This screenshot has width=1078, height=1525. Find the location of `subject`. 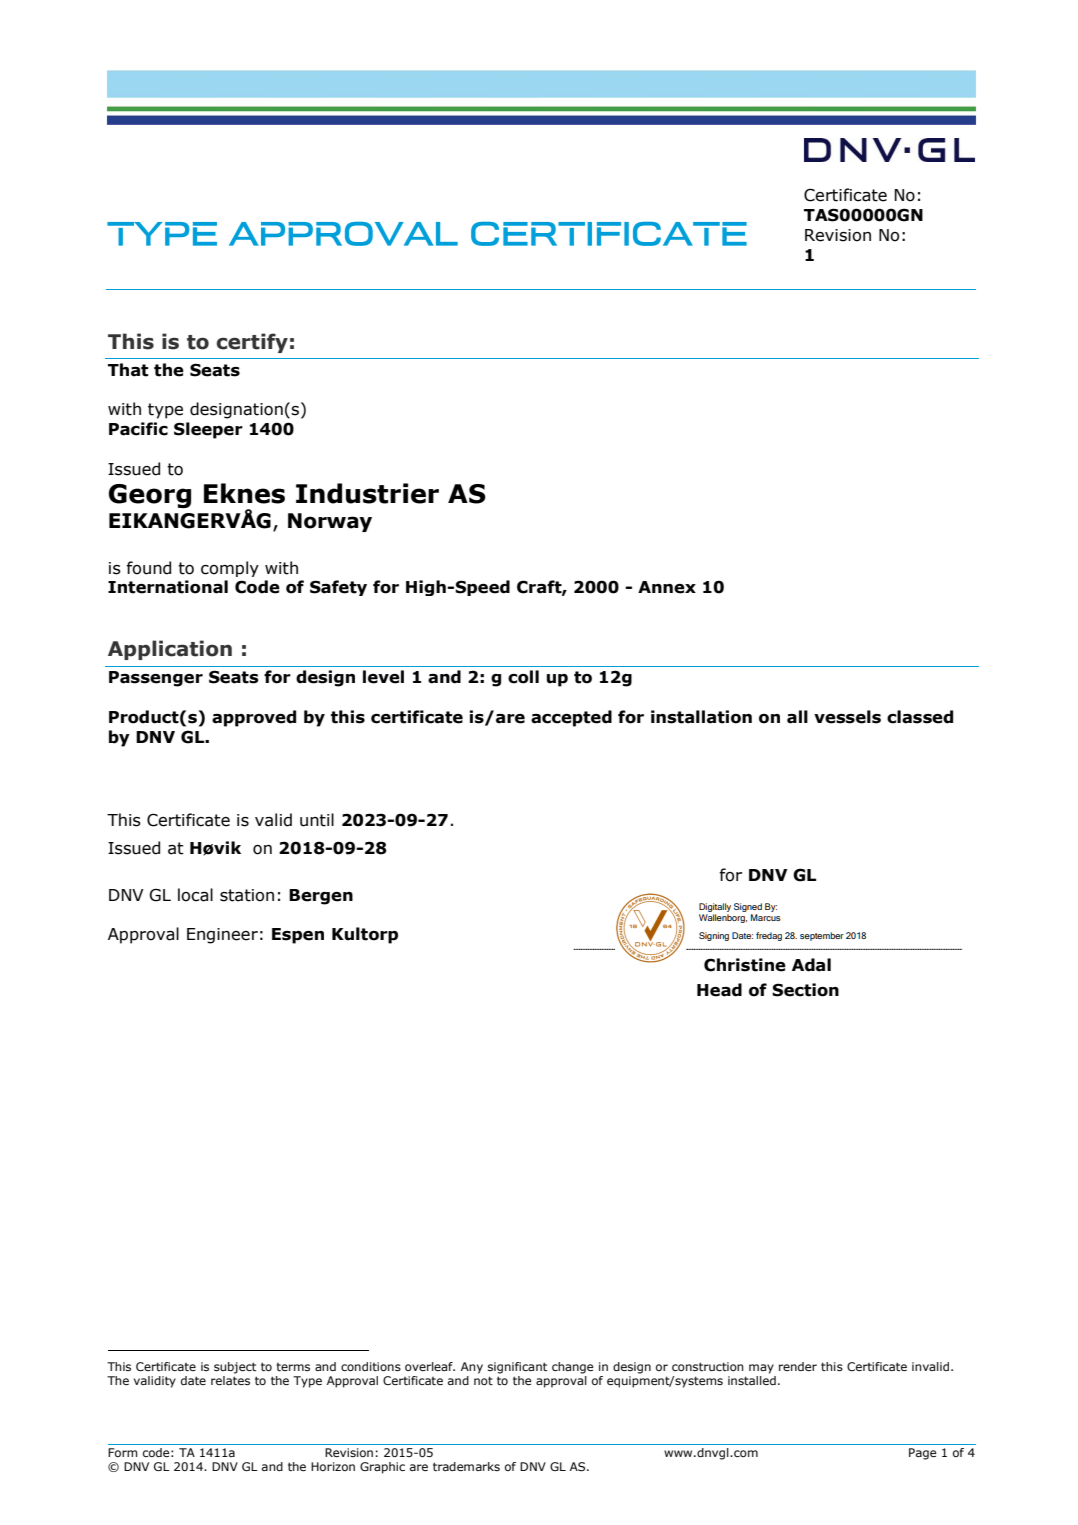

subject is located at coordinates (235, 1368).
